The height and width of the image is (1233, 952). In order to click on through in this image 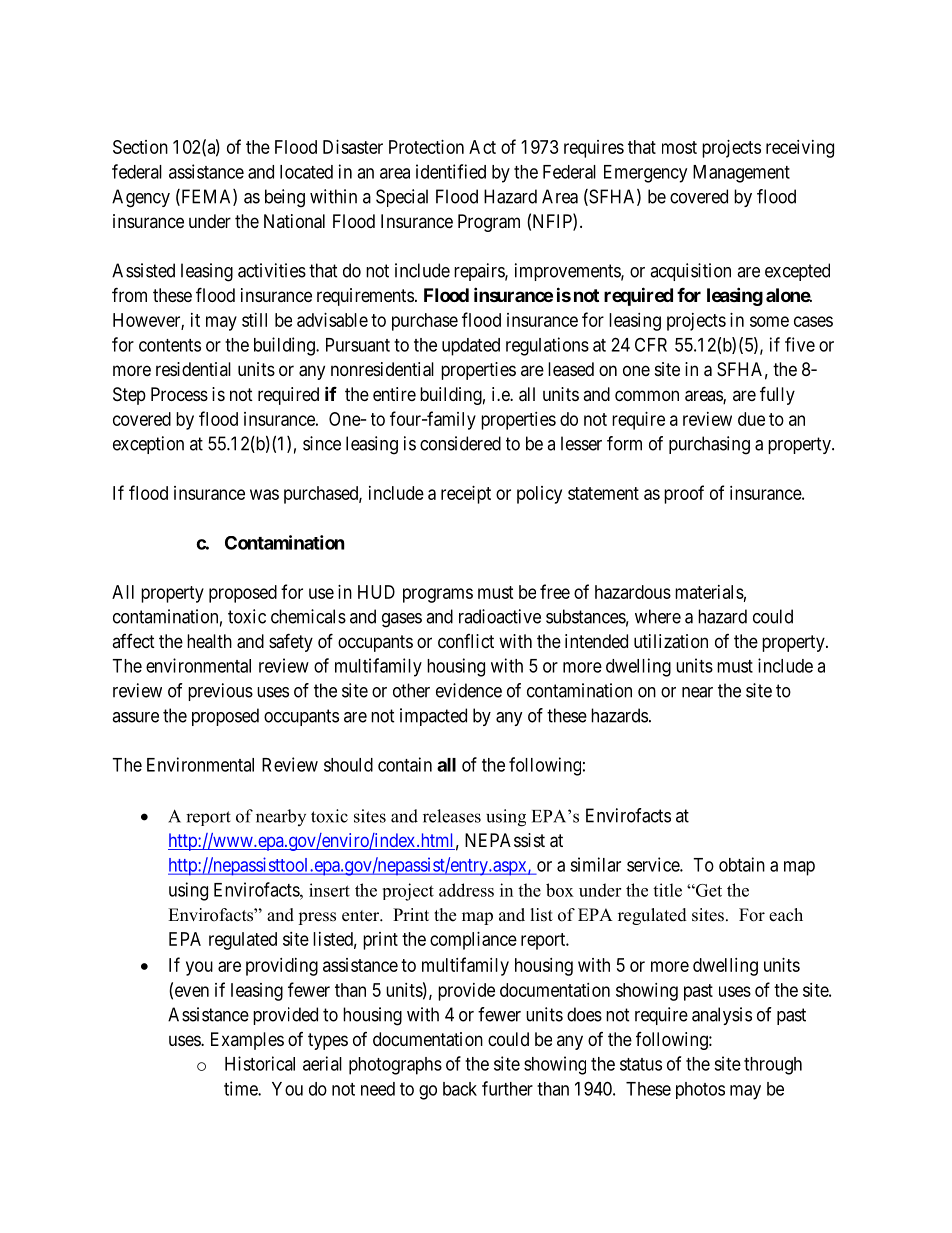, I will do `click(773, 1066)`.
